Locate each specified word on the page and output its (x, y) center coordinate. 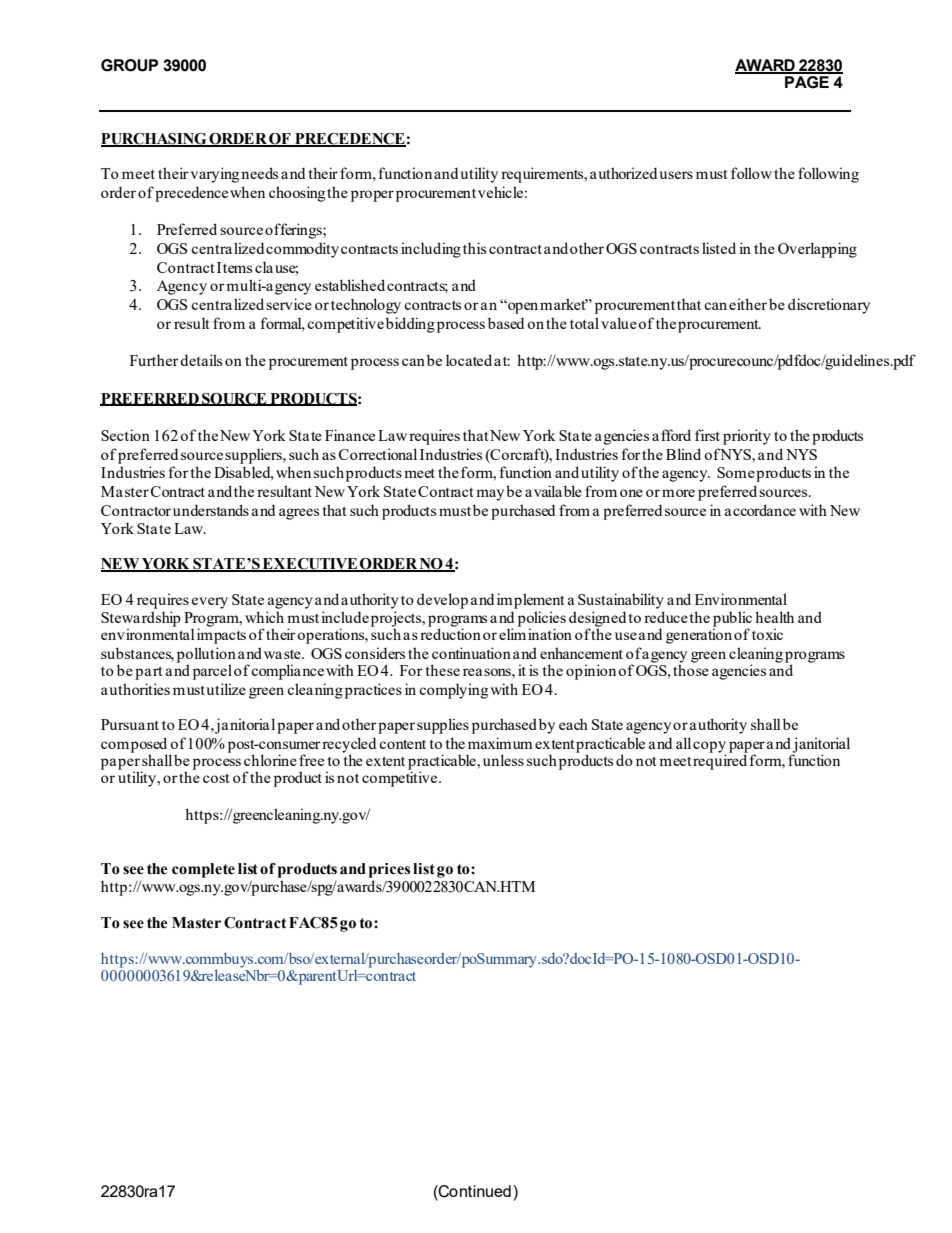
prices (389, 870)
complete (203, 870)
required (720, 761)
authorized (623, 173)
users (676, 175)
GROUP (129, 65)
